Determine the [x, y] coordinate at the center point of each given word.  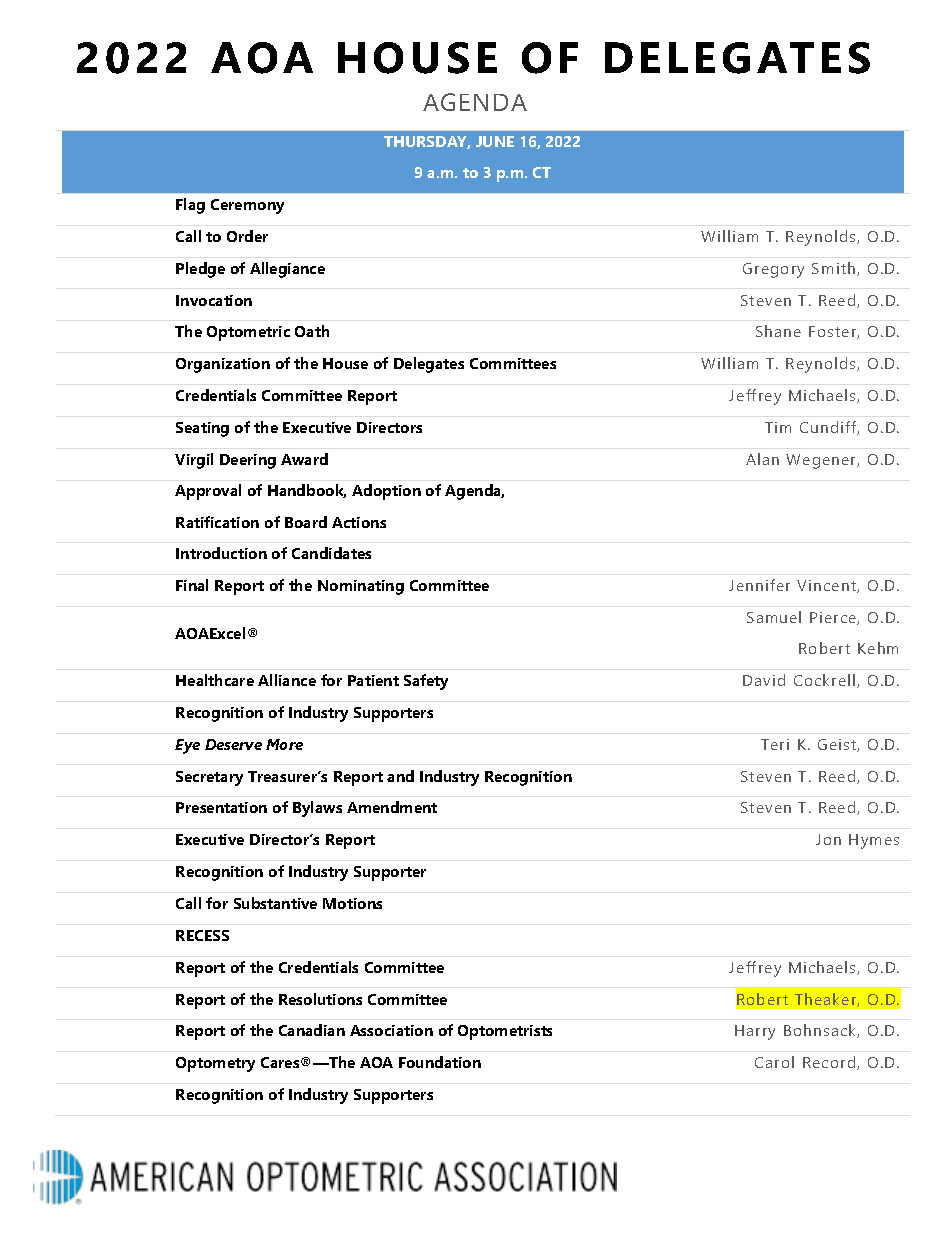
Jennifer [759, 585]
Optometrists [505, 1032]
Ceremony [247, 206]
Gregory [773, 270]
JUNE [495, 141]
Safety [426, 682]
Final [192, 585]
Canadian [312, 1030]
